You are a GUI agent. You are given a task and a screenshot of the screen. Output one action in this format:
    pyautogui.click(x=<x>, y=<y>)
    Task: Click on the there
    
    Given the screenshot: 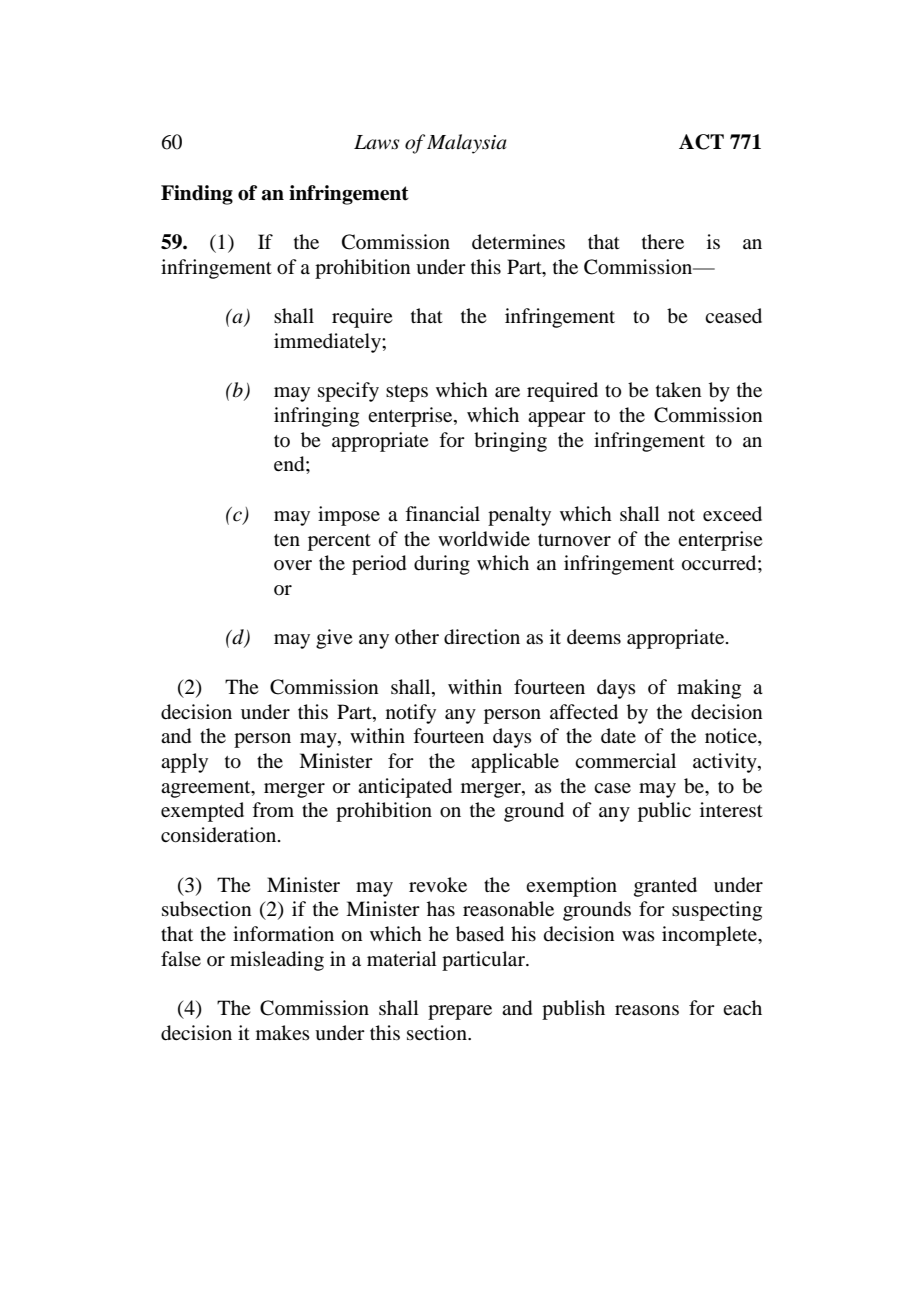 What is the action you would take?
    pyautogui.click(x=663, y=241)
